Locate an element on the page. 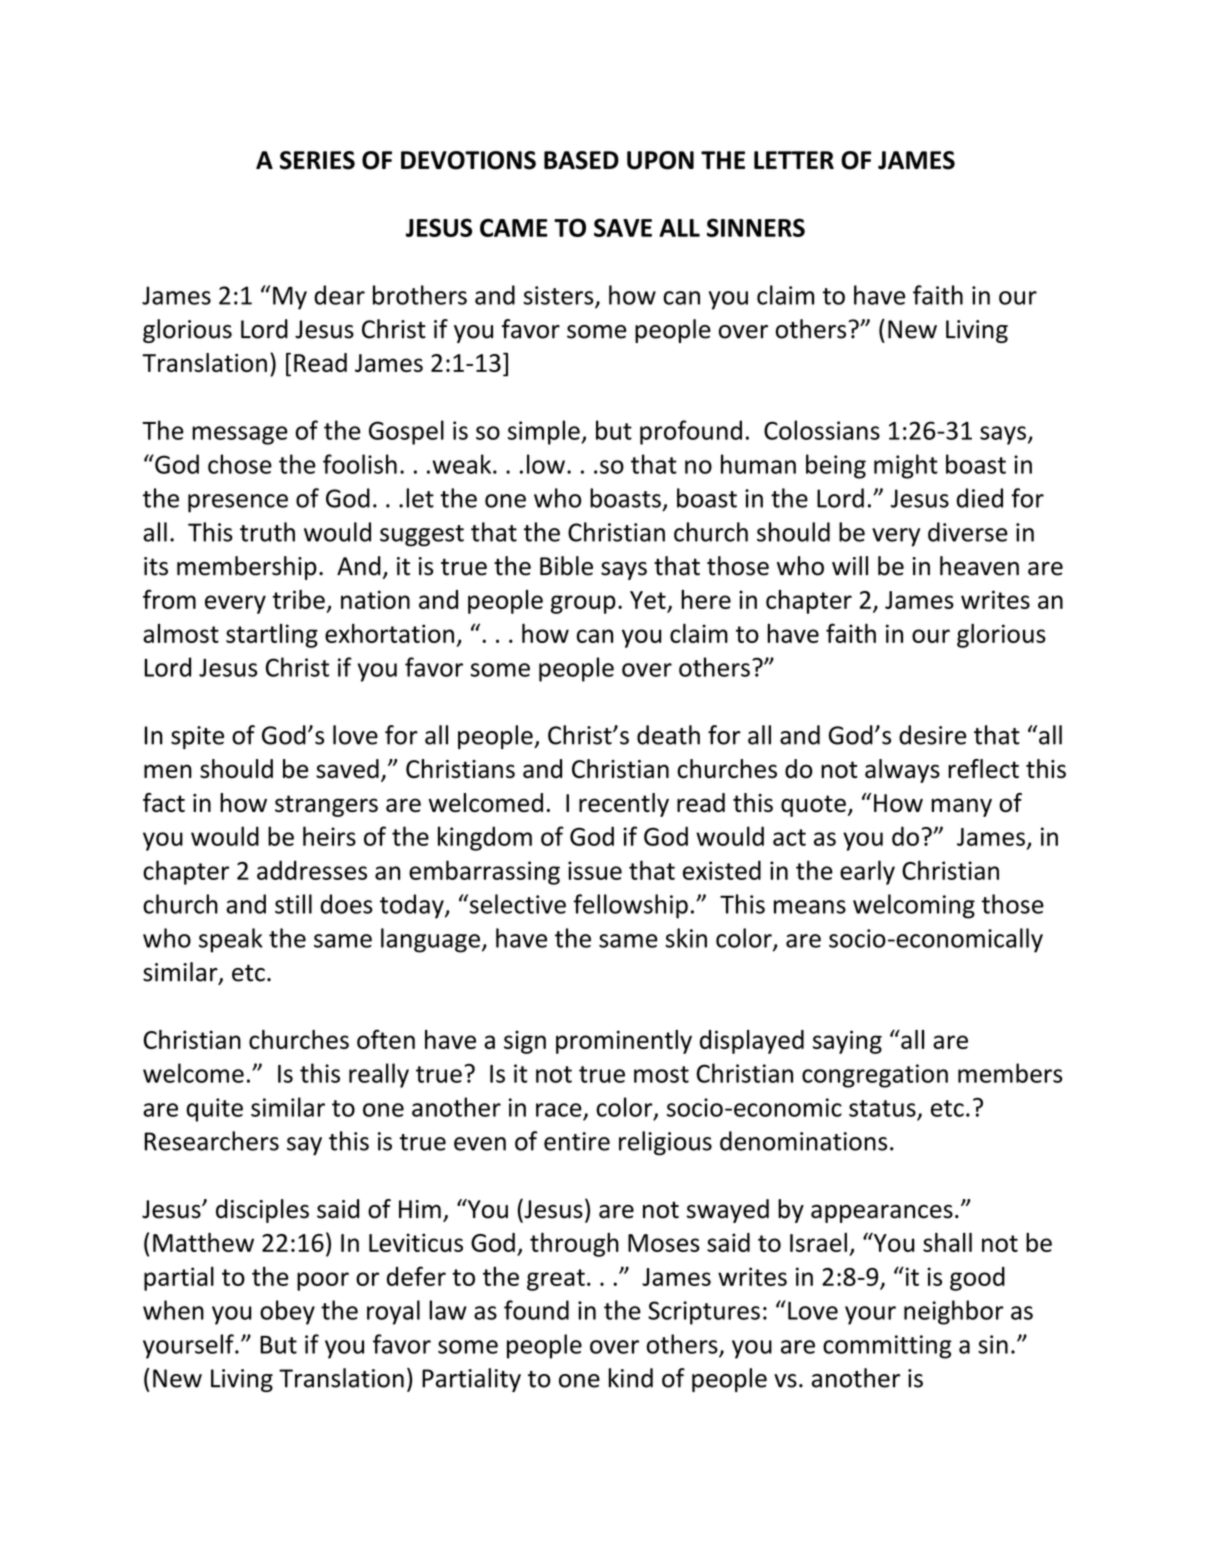  always is located at coordinates (902, 771).
